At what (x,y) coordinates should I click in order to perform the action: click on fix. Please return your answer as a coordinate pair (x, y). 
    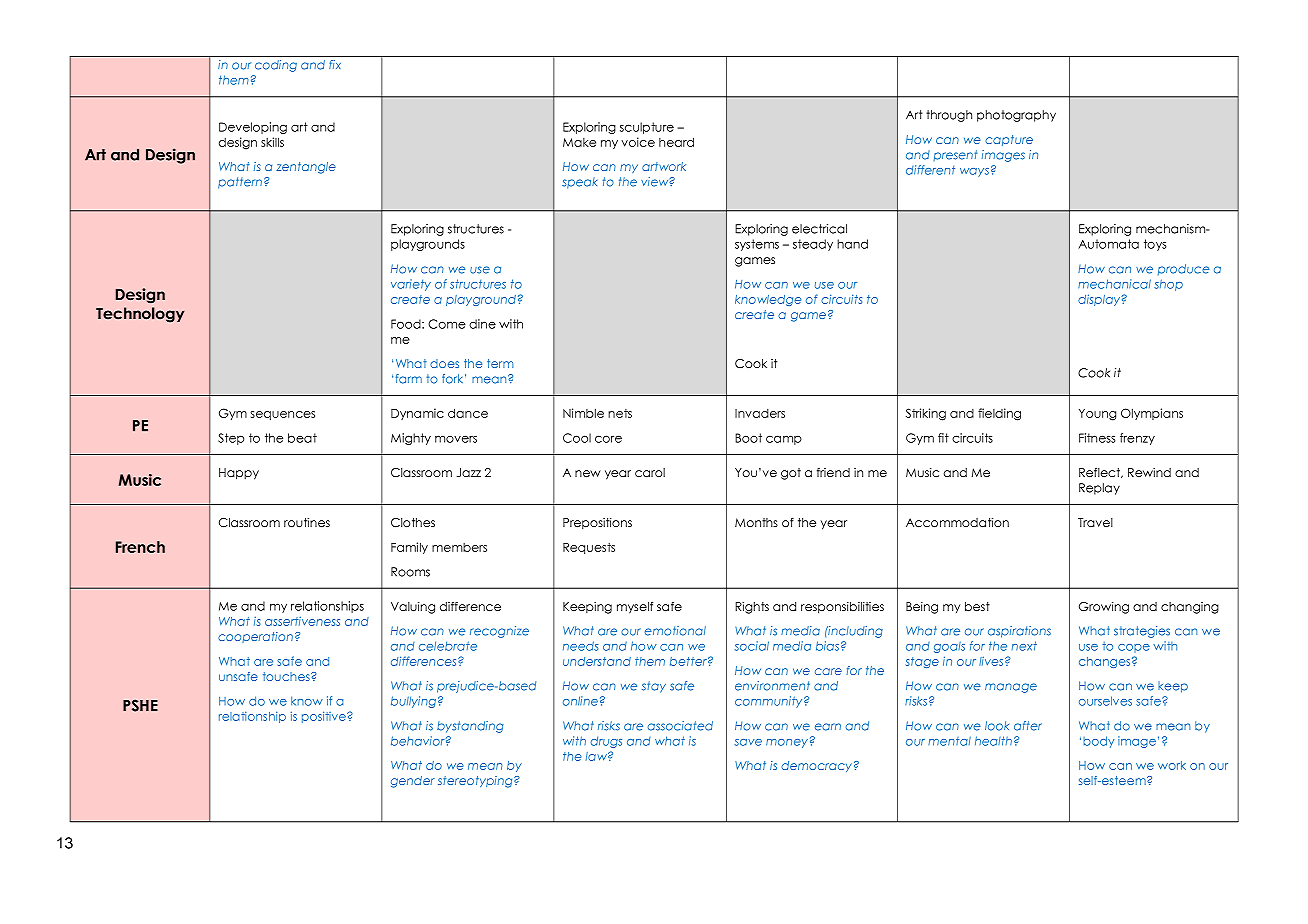
    Looking at the image, I should click on (335, 64).
